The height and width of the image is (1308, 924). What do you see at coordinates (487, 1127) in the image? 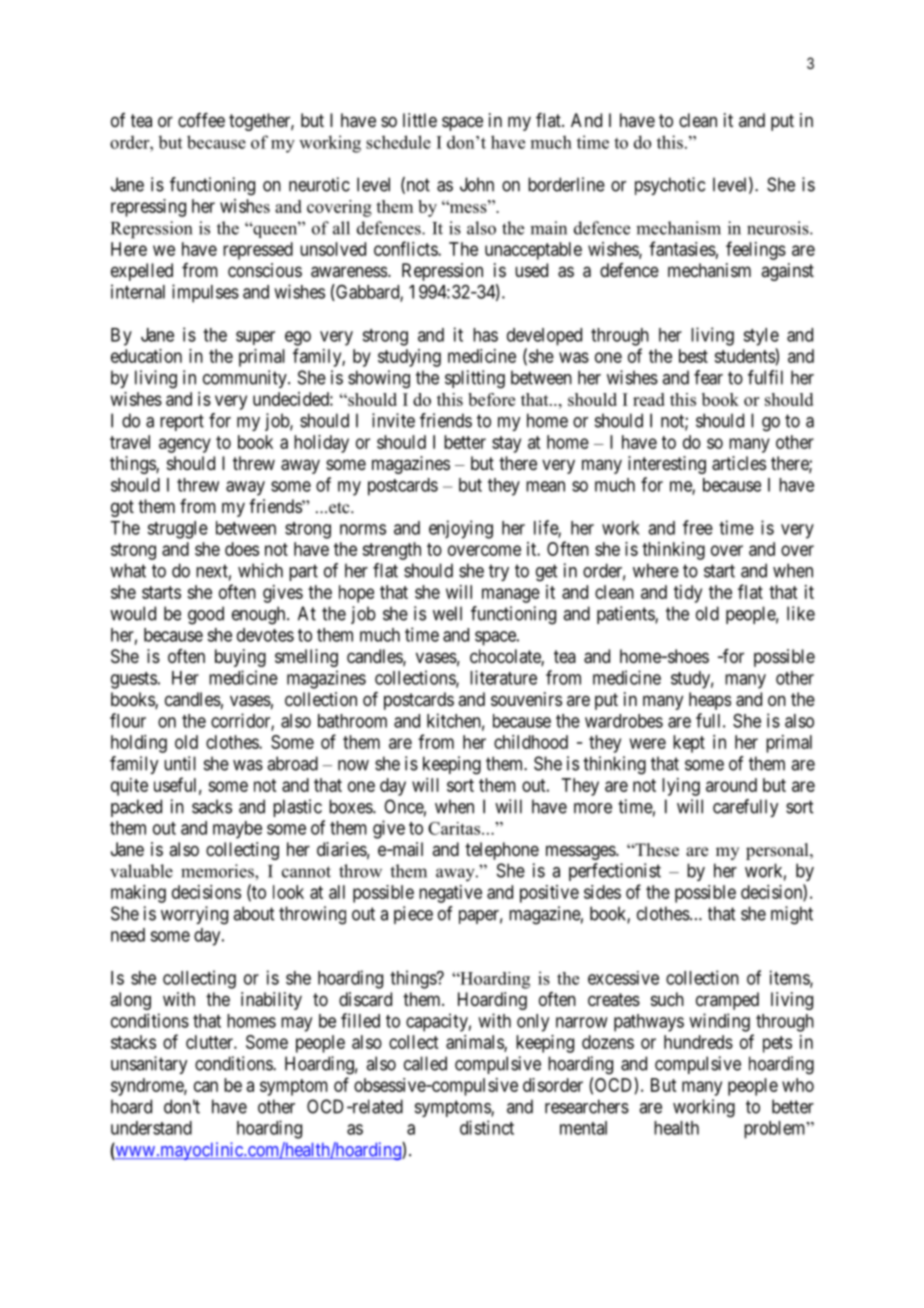
I see `distinct` at bounding box center [487, 1127].
